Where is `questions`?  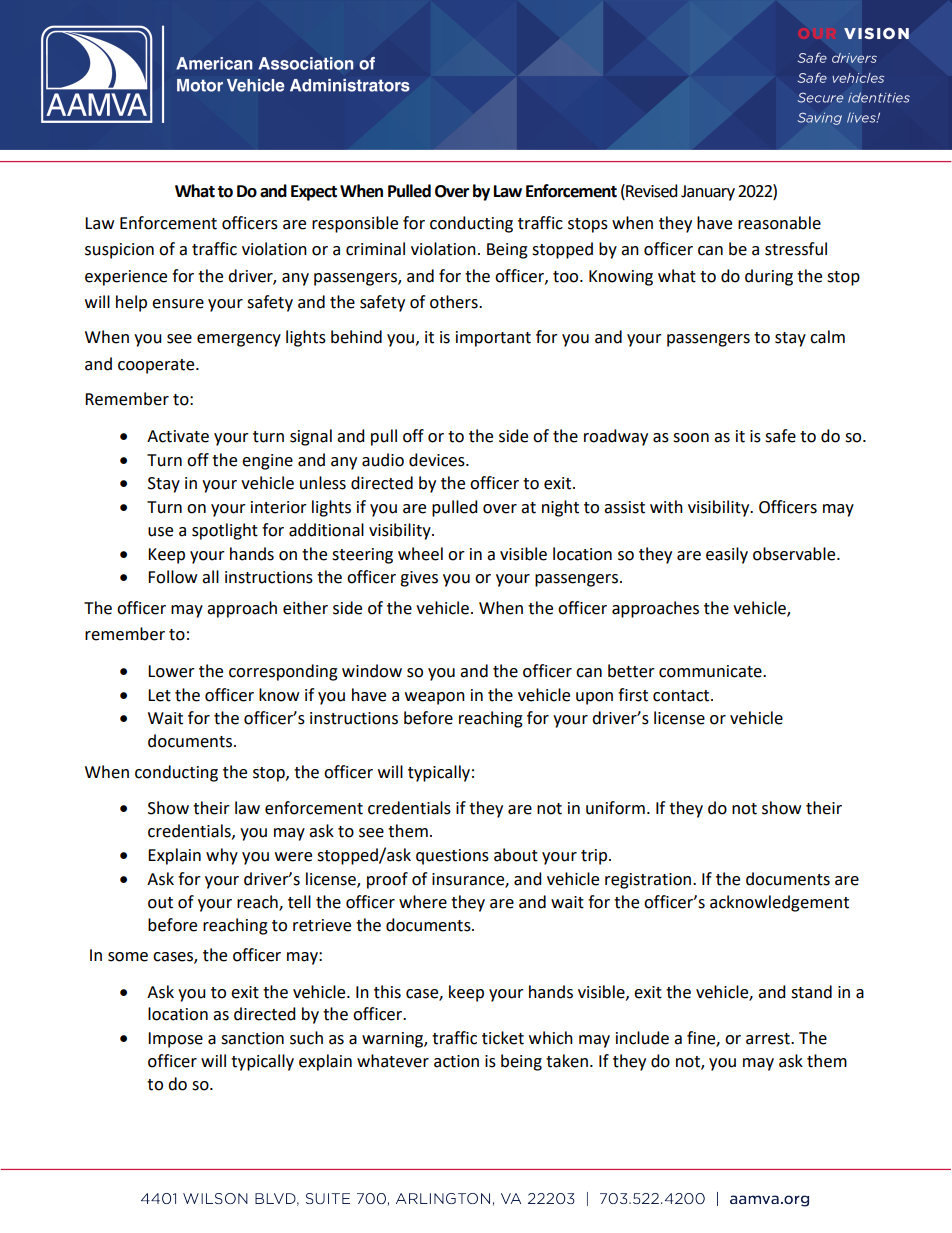
questions is located at coordinates (452, 857).
